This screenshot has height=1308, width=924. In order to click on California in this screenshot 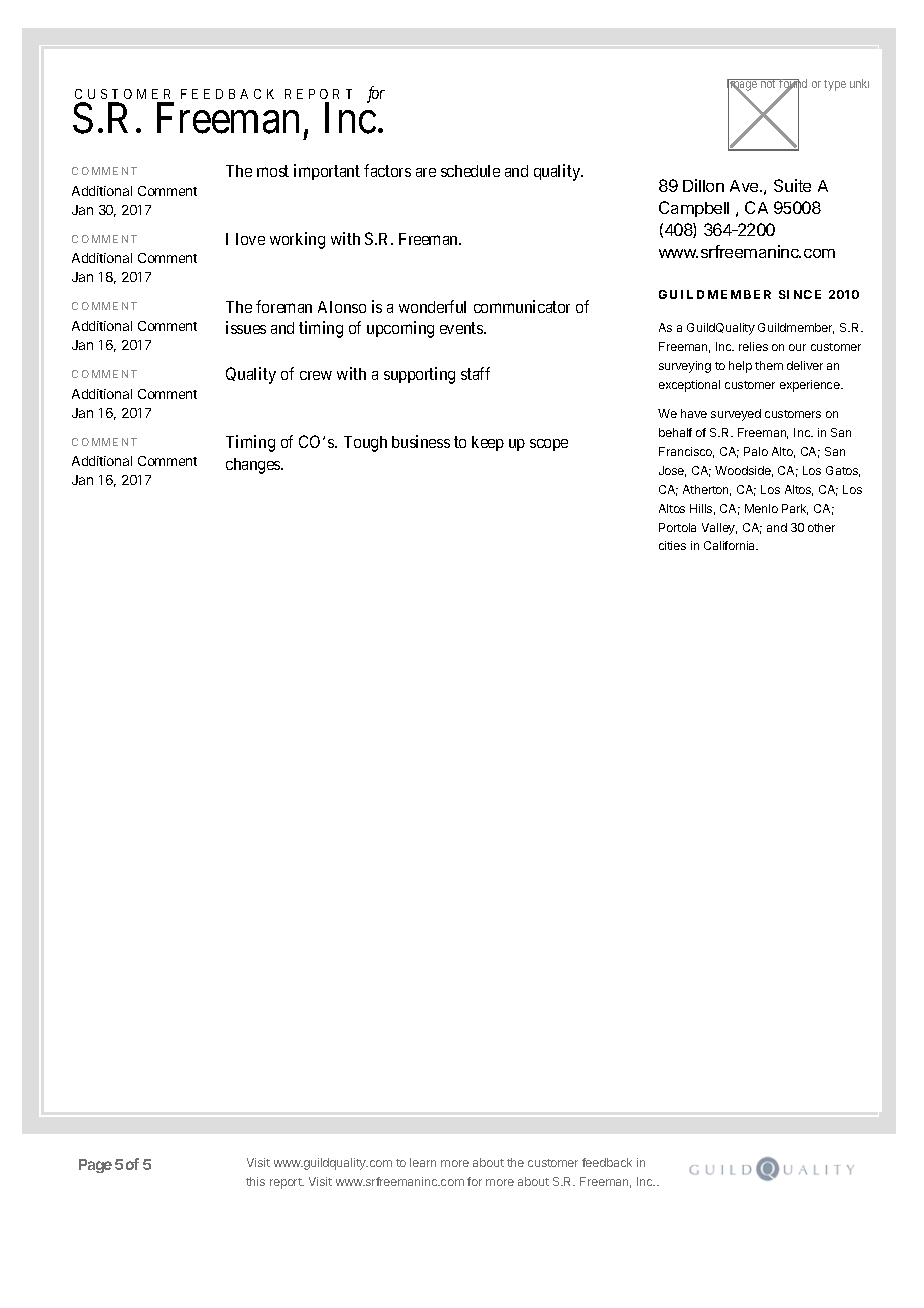, I will do `click(731, 545)`.
